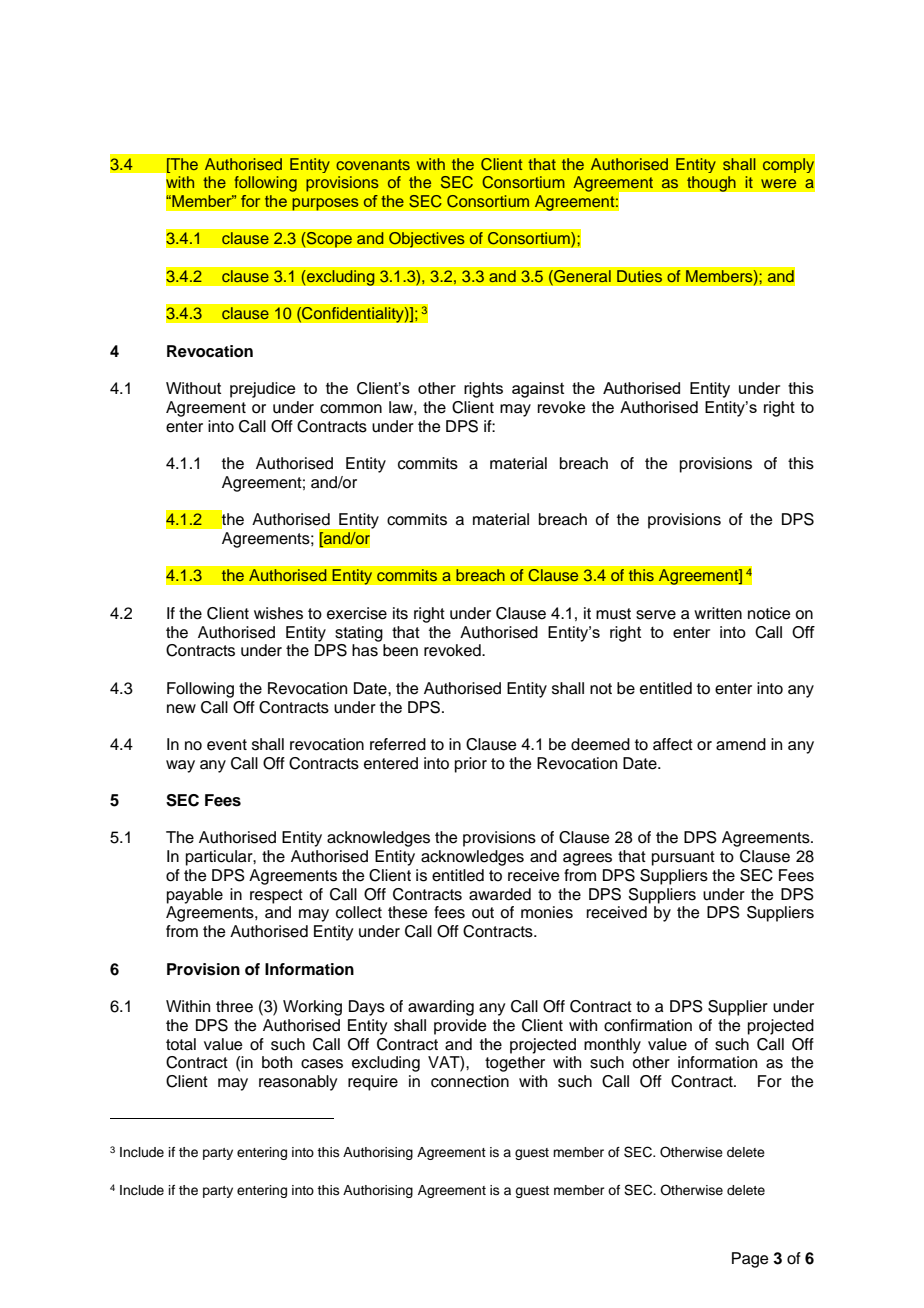  I want to click on reasonably, so click(298, 1083).
